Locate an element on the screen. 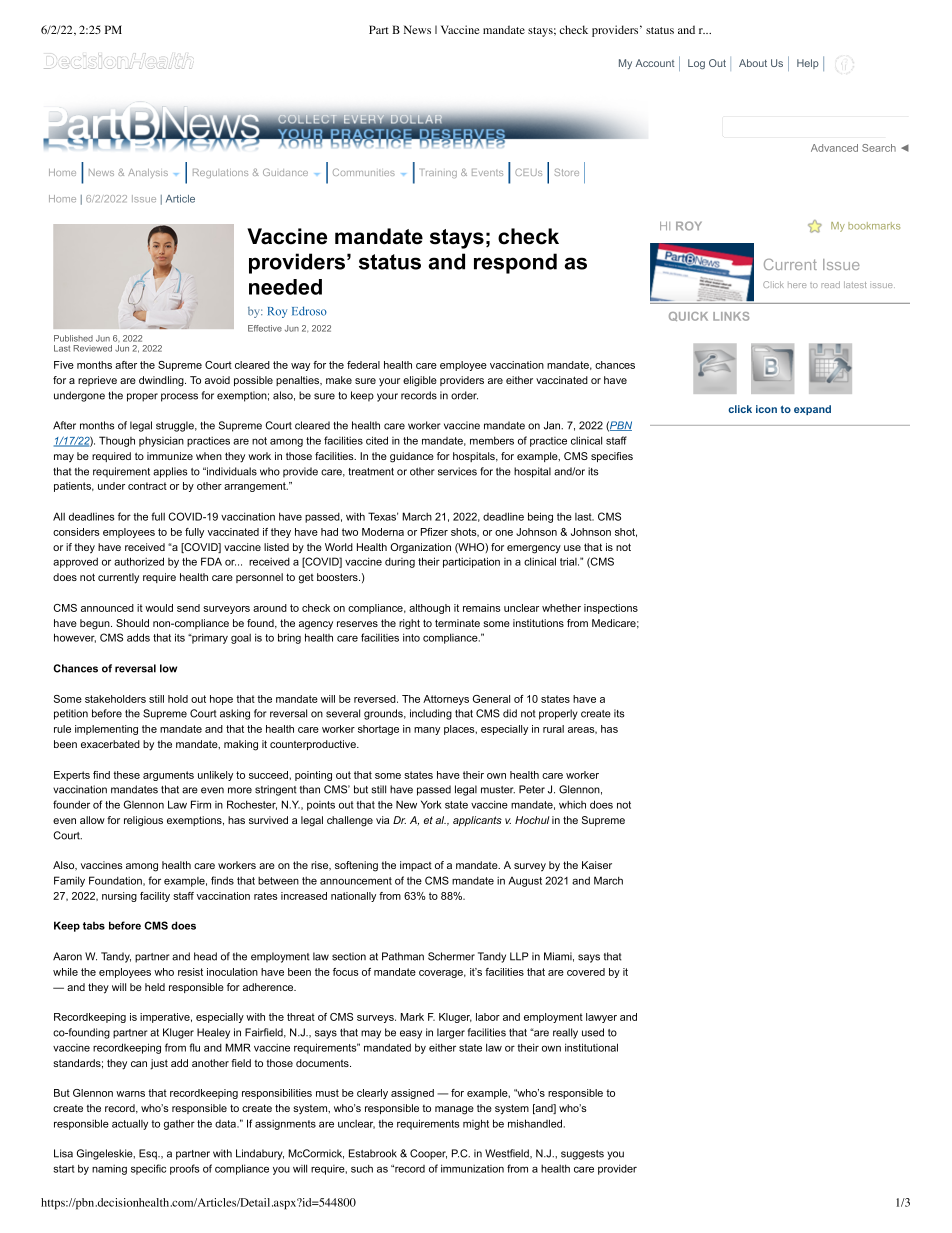  gather is located at coordinates (179, 1124).
